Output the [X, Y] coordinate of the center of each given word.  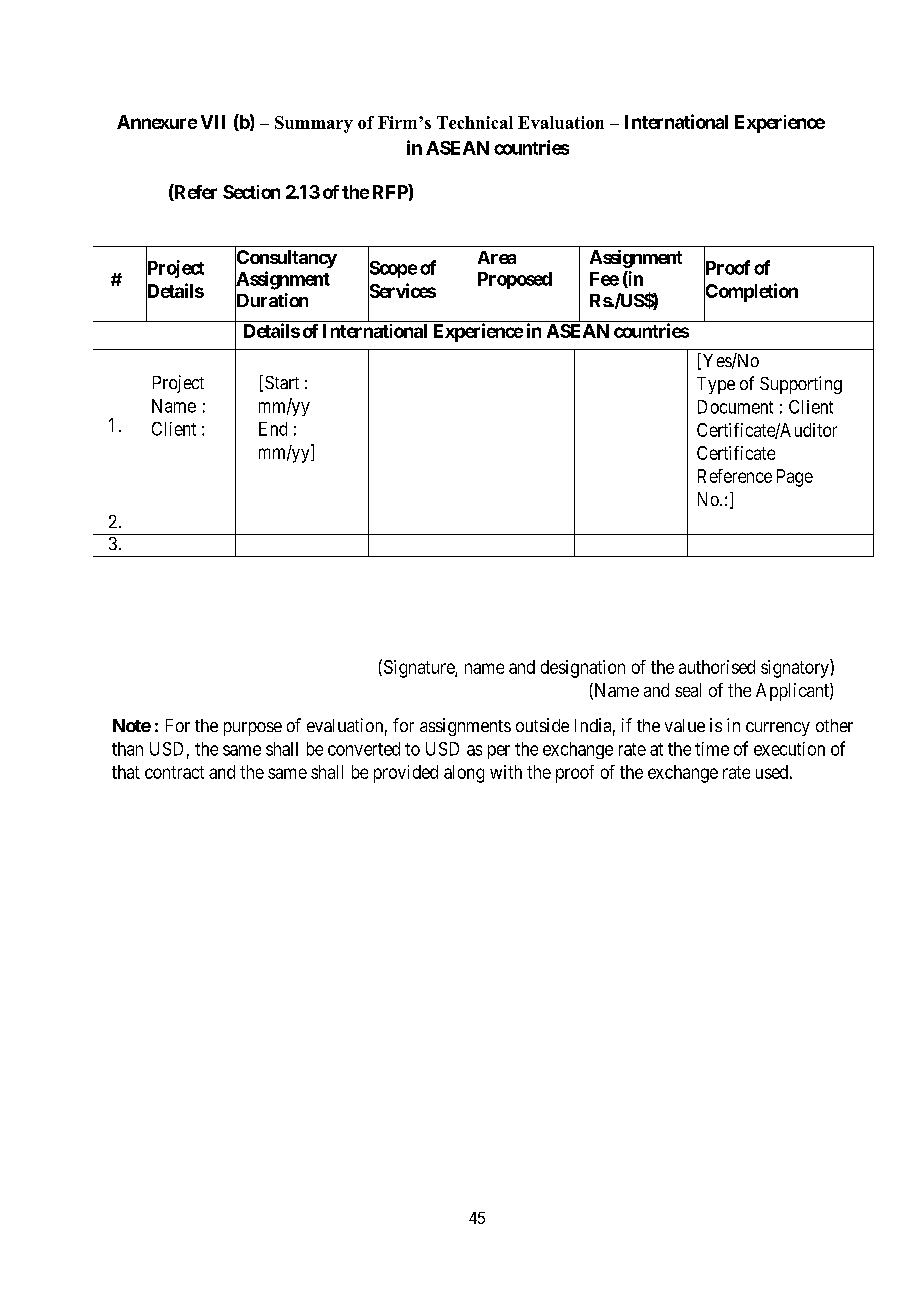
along [464, 774]
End [273, 429]
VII [213, 122]
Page [795, 478]
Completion [751, 293]
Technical [475, 122]
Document [735, 407]
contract [174, 772]
